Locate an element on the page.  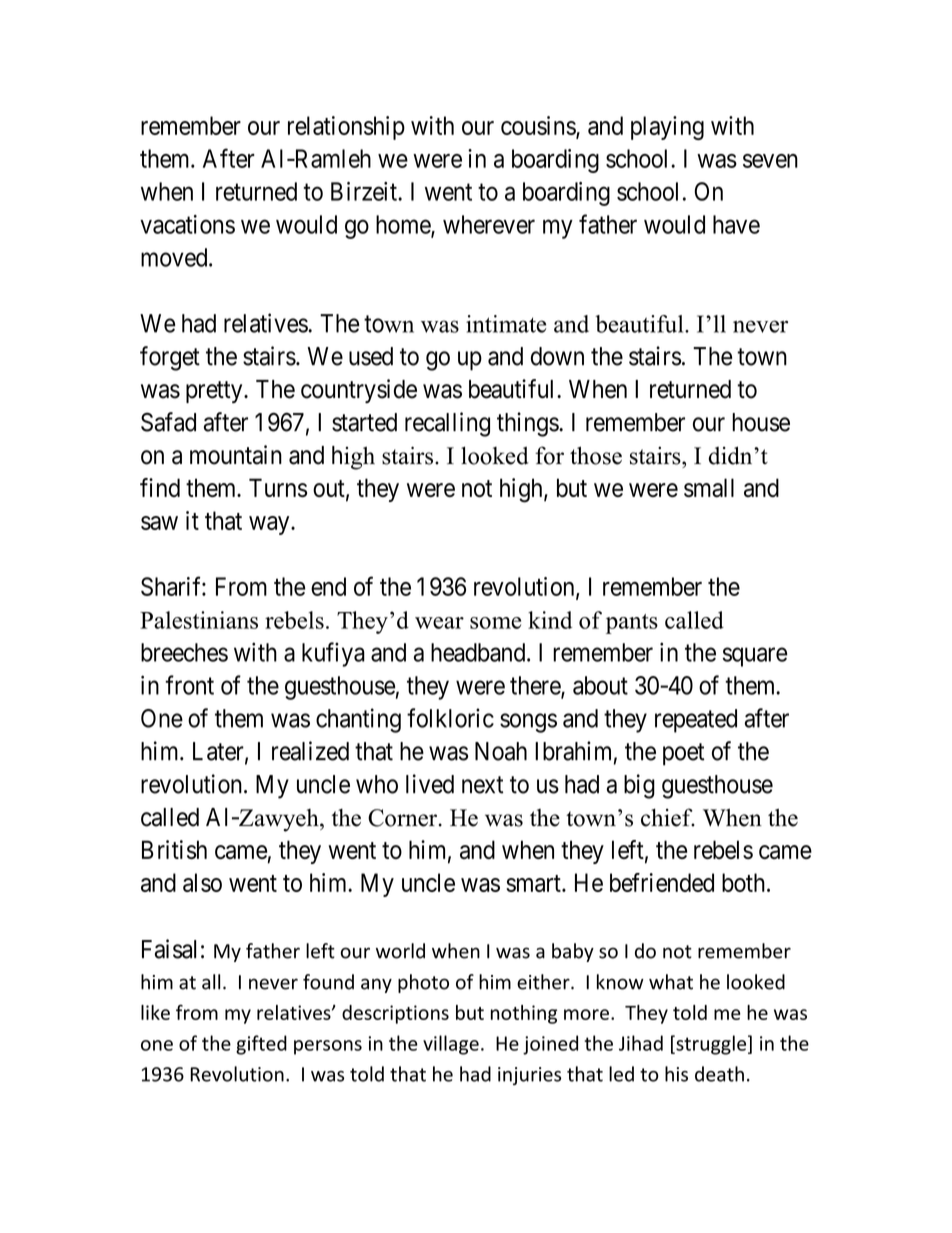
recalling is located at coordinates (447, 424).
